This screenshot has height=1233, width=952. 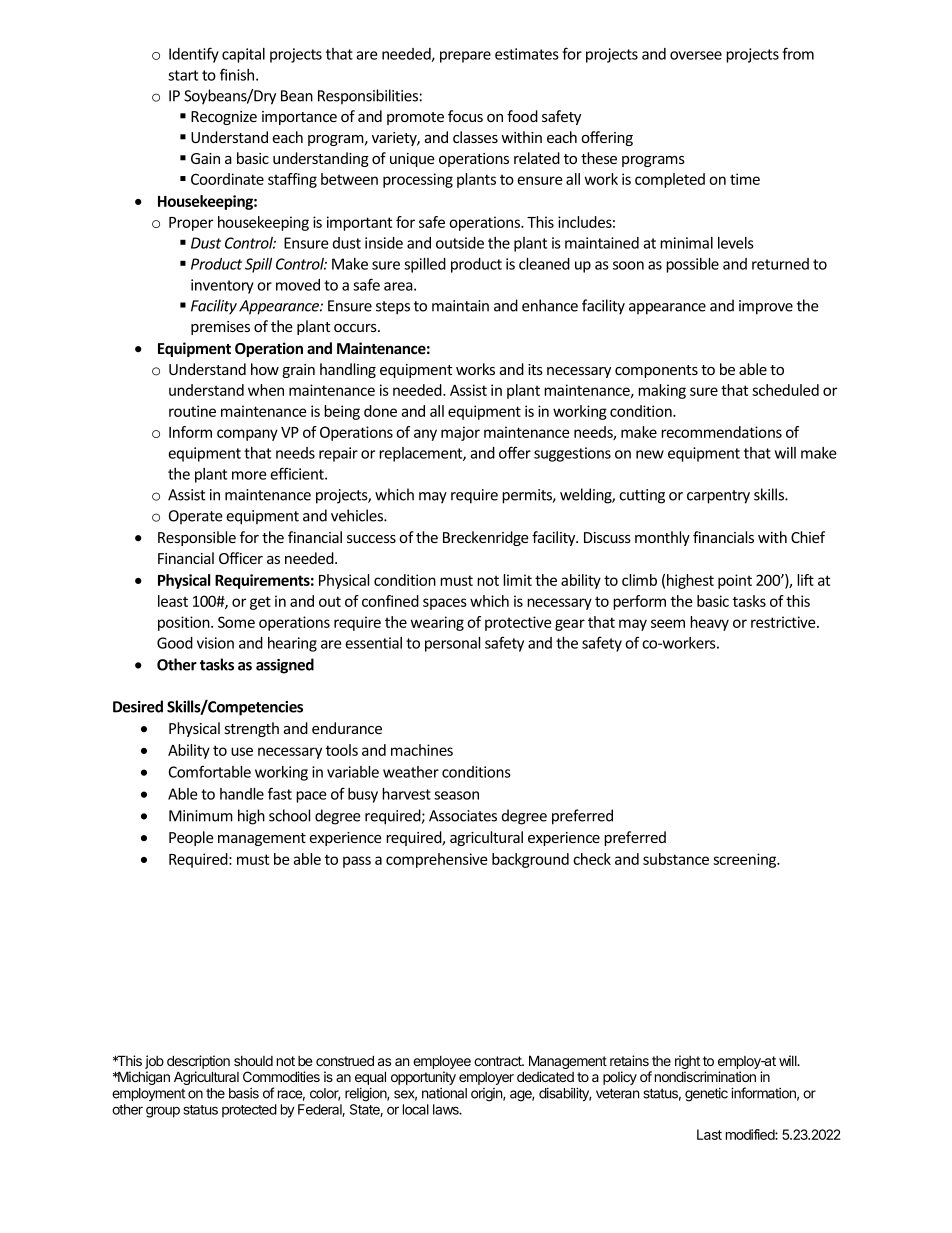 What do you see at coordinates (746, 860) in the screenshot?
I see `screening` at bounding box center [746, 860].
